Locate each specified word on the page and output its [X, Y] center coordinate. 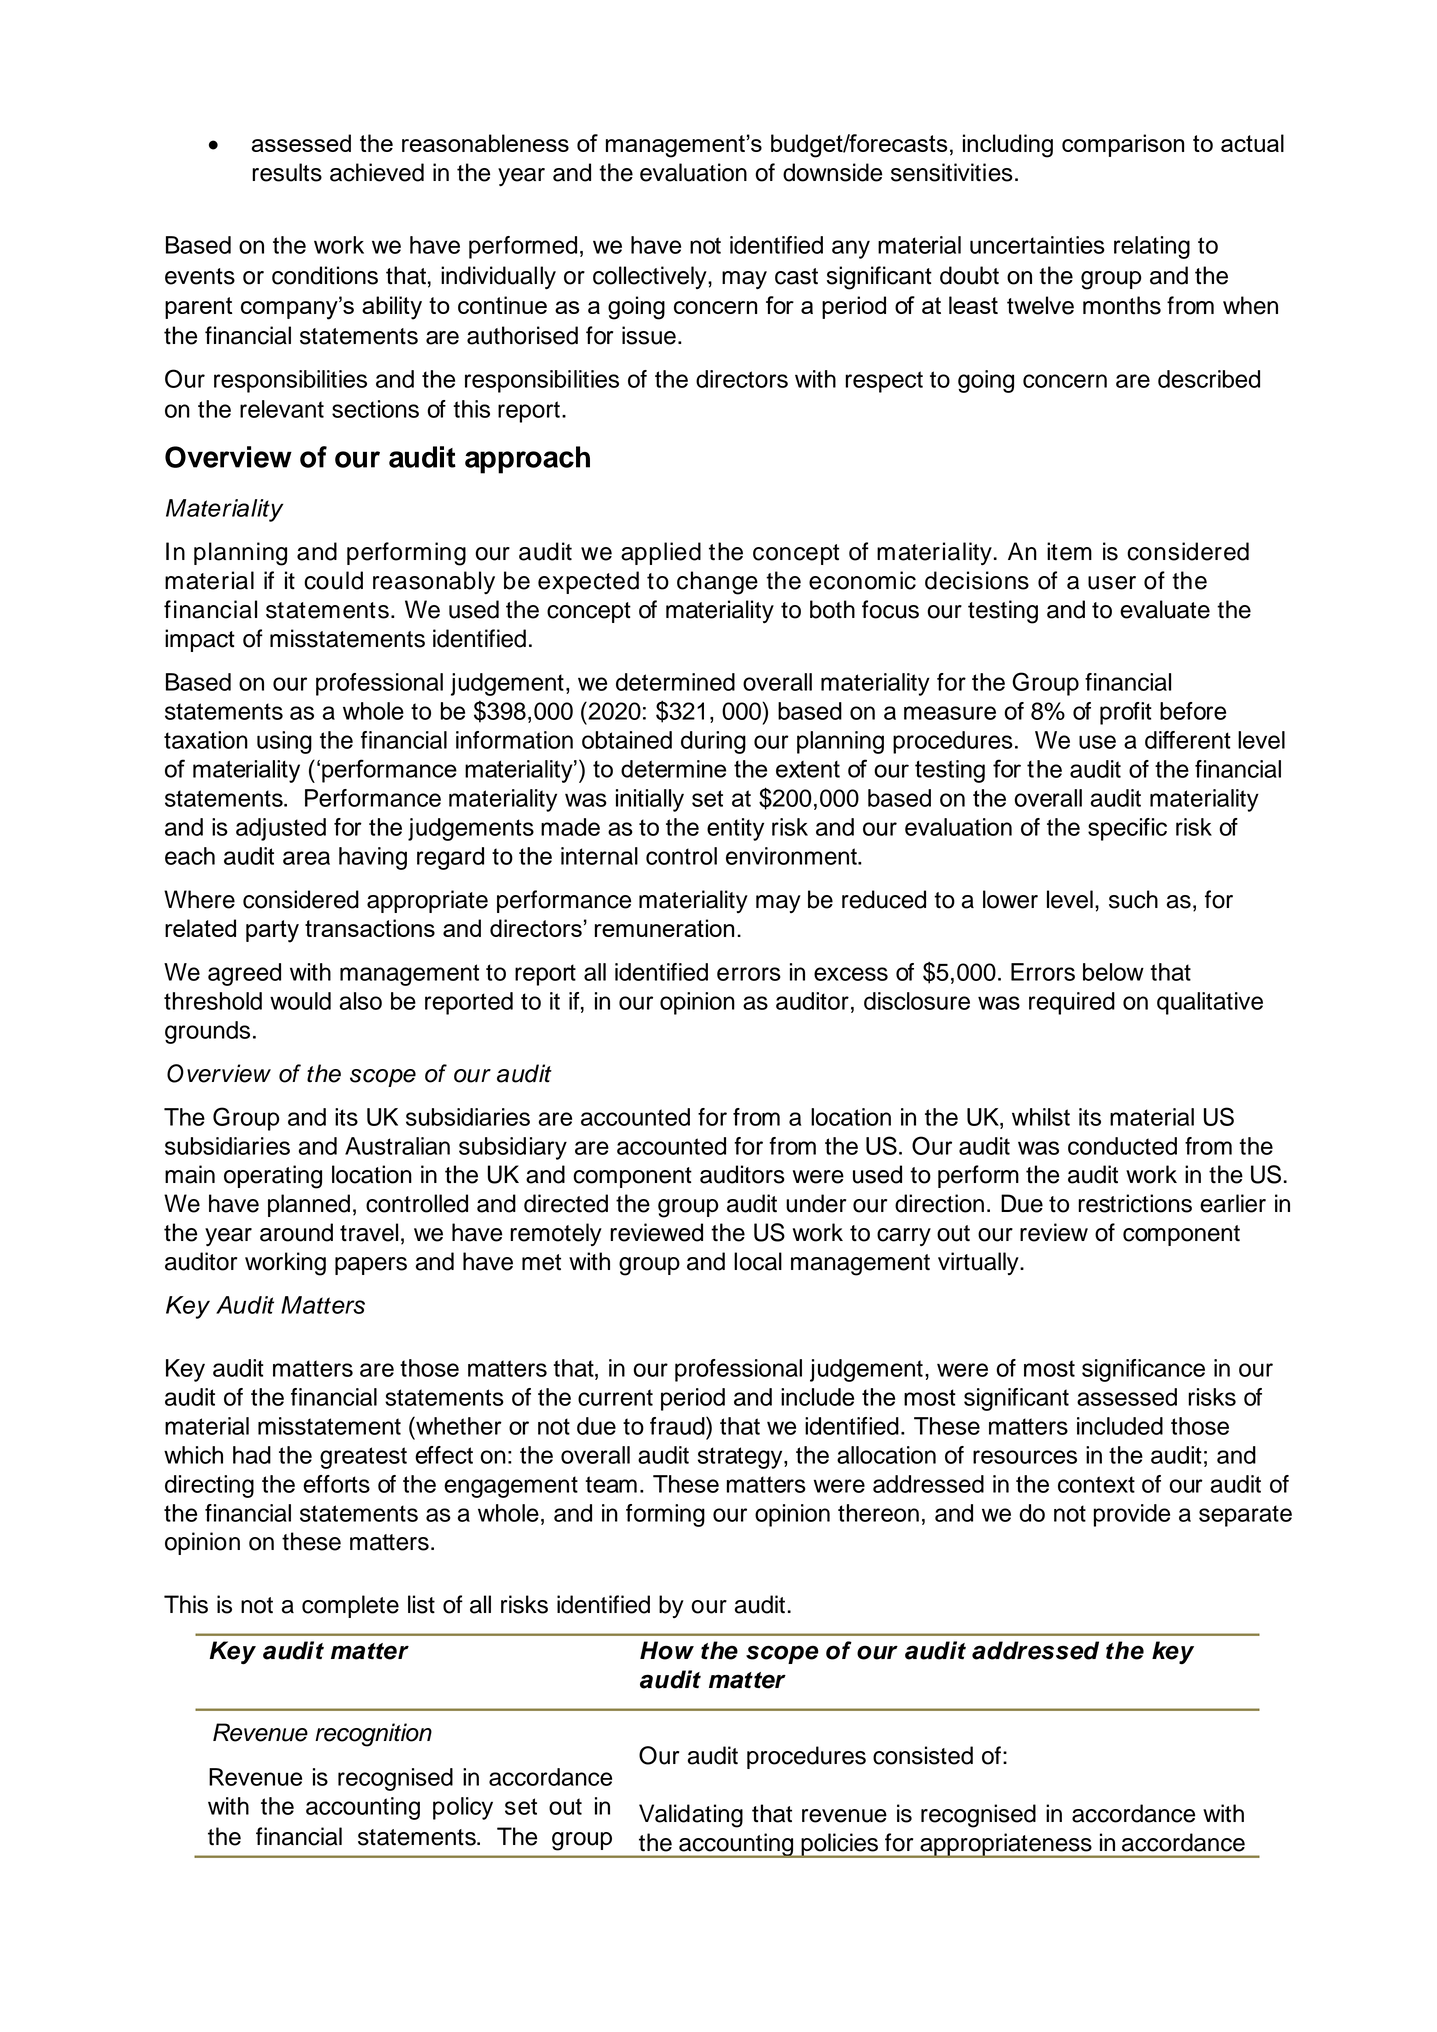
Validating [691, 1816]
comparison [1123, 145]
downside [832, 172]
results [287, 172]
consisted [923, 1755]
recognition [373, 1735]
